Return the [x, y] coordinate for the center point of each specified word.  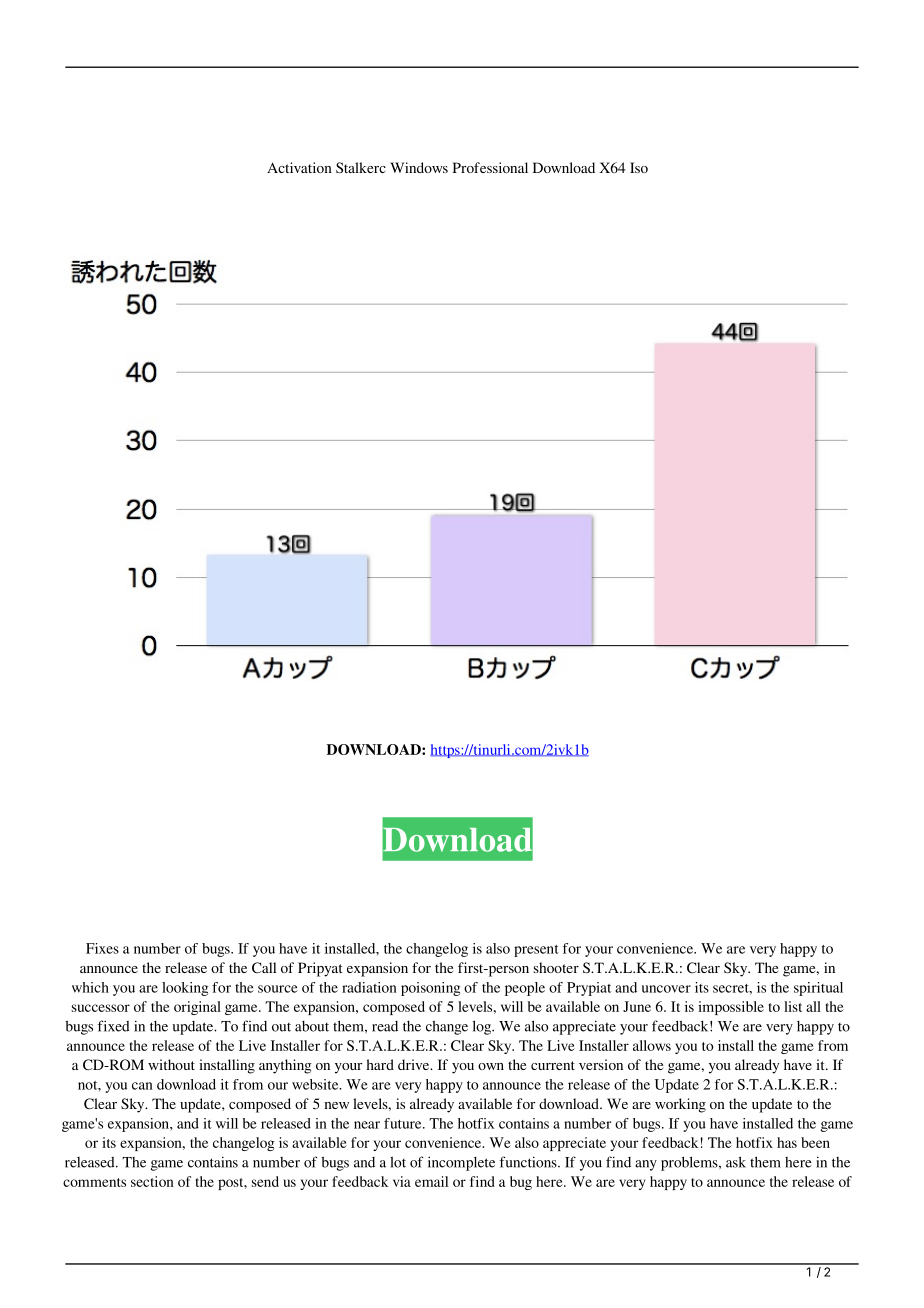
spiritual [818, 989]
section [152, 1181]
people [525, 989]
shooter [556, 967]
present [536, 951]
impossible [731, 1008]
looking [185, 989]
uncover [666, 989]
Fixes [102, 948]
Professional [490, 167]
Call [264, 967]
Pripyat [320, 969]
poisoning [430, 989]
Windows [419, 167]
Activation [299, 167]
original [197, 1008]
